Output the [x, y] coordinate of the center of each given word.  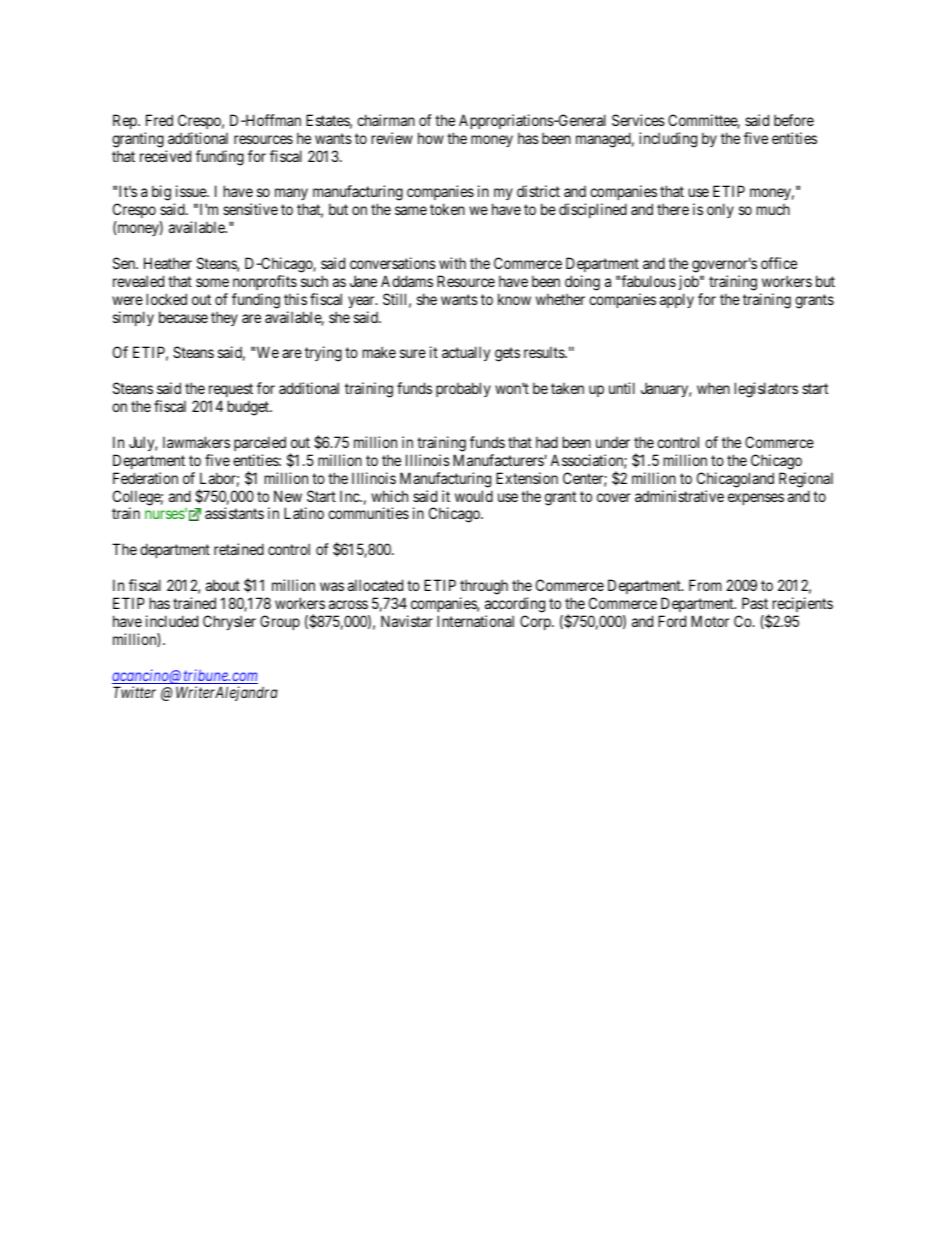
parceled [260, 443]
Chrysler [229, 622]
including [668, 140]
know [514, 299]
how [431, 138]
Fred [159, 120]
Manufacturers [498, 460]
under [613, 442]
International [475, 621]
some [212, 282]
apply [677, 300]
